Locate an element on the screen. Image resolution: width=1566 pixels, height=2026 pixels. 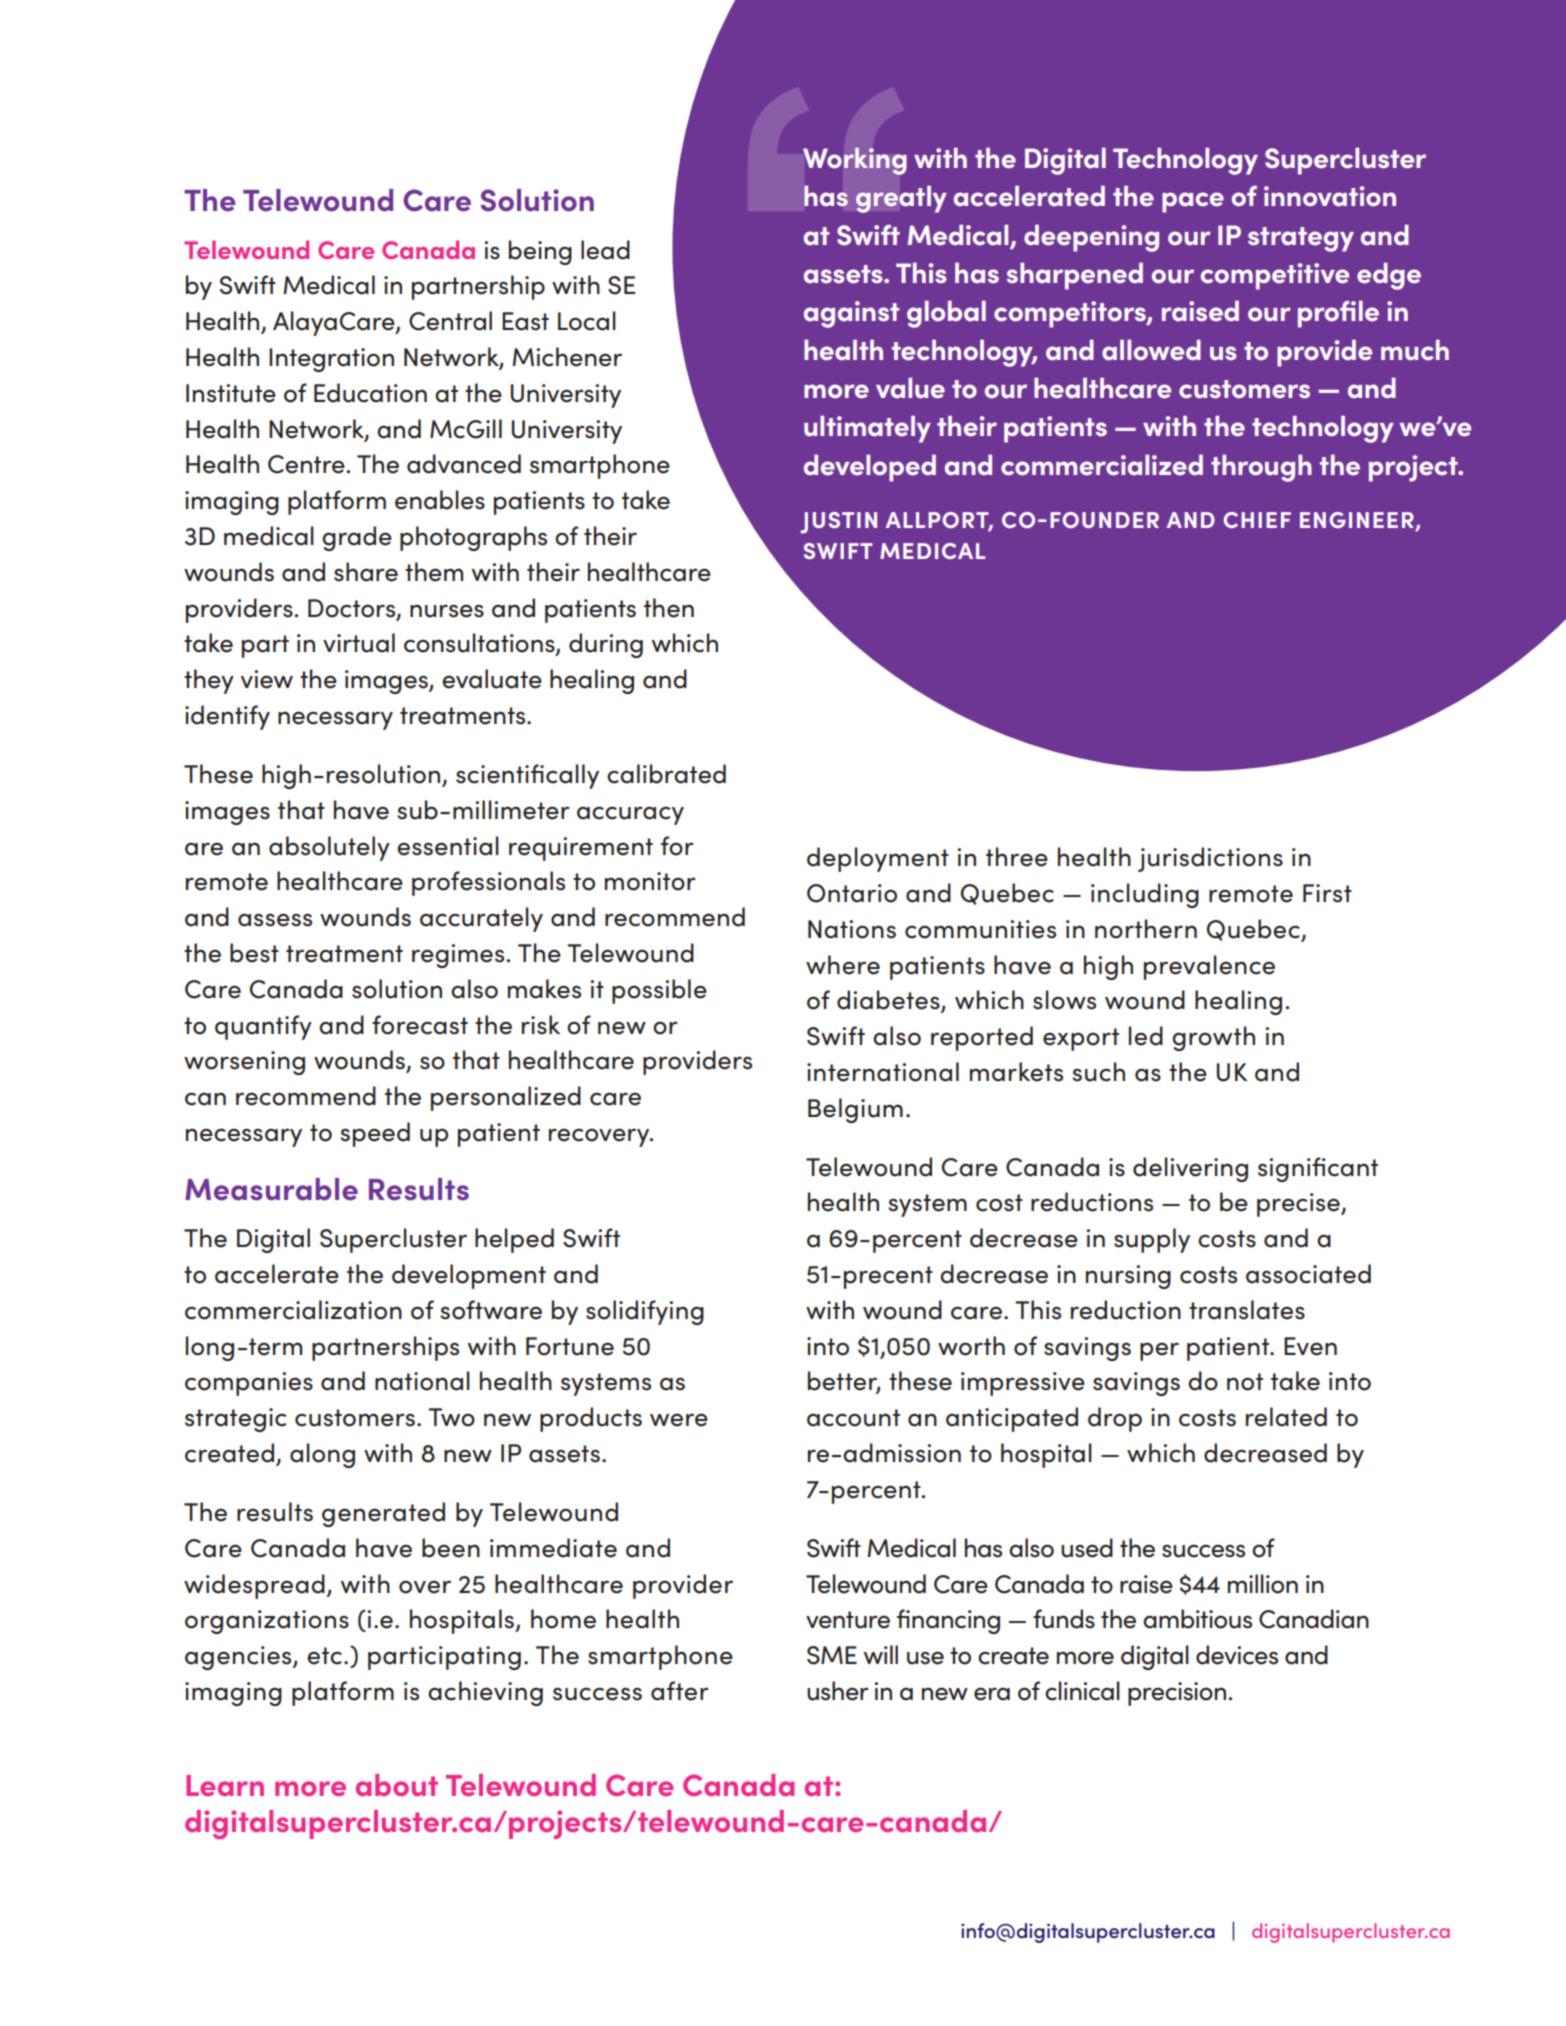
Working is located at coordinates (855, 161).
